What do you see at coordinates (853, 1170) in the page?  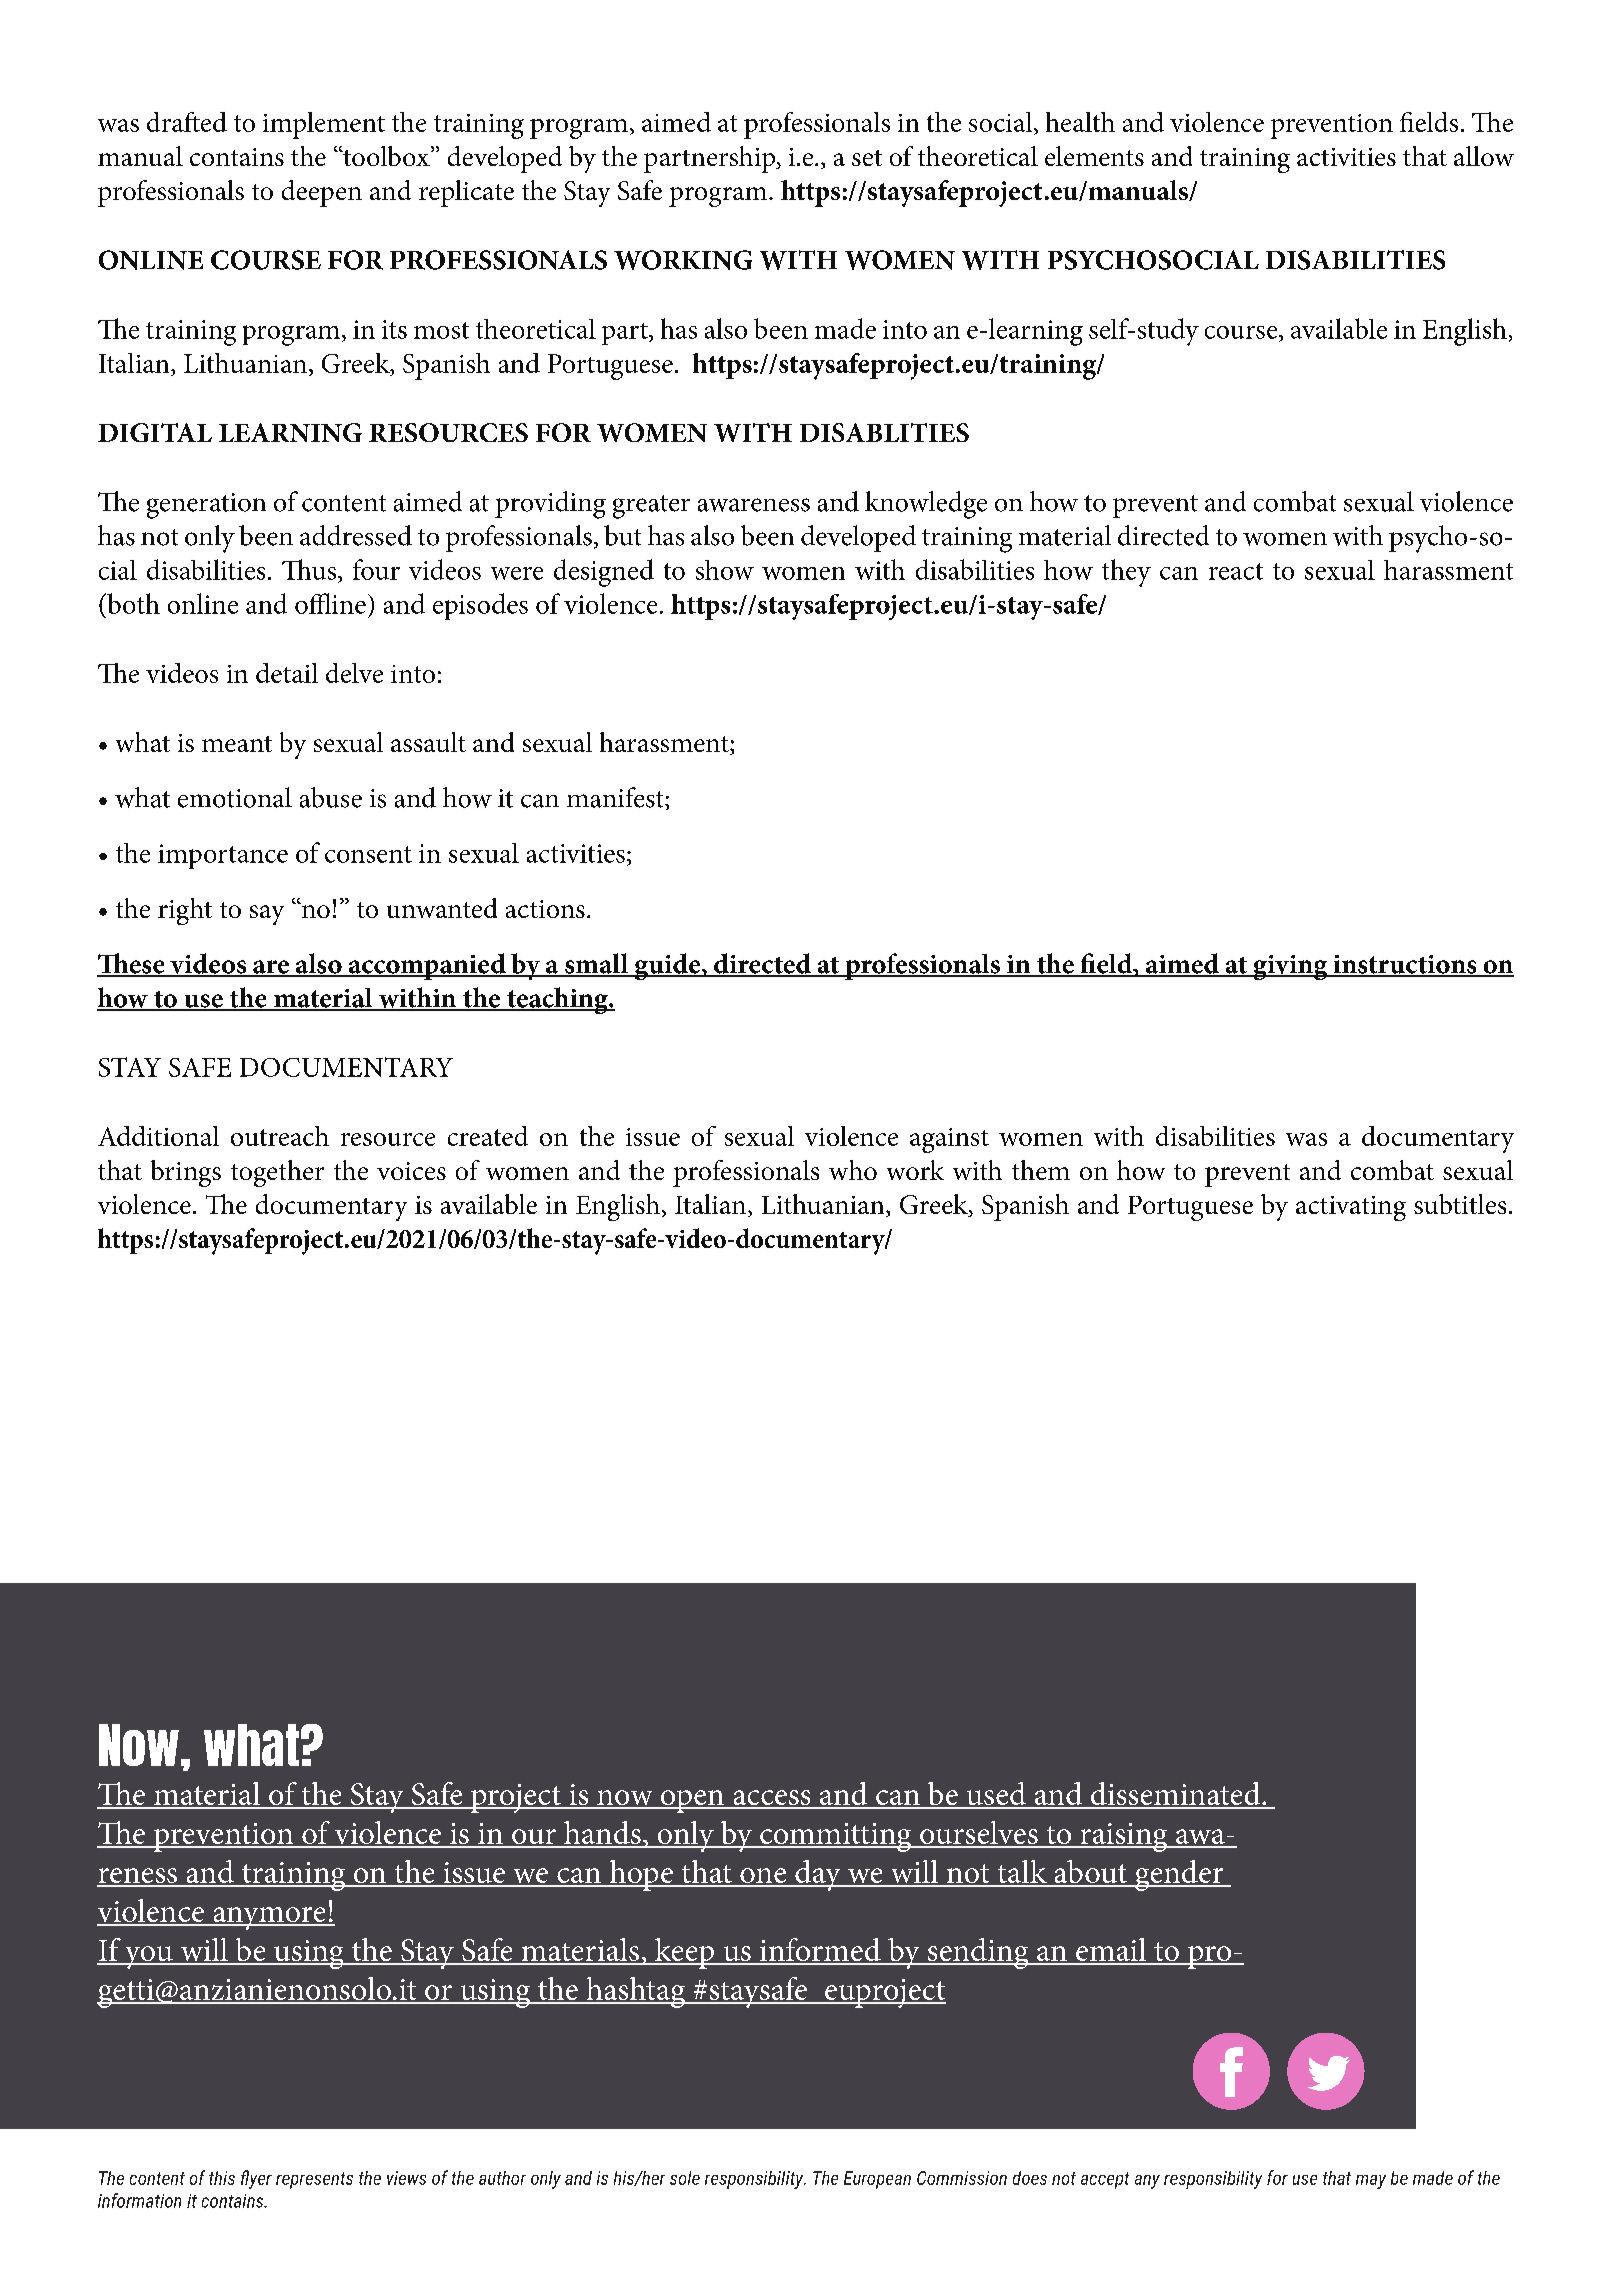 I see `who` at bounding box center [853, 1170].
